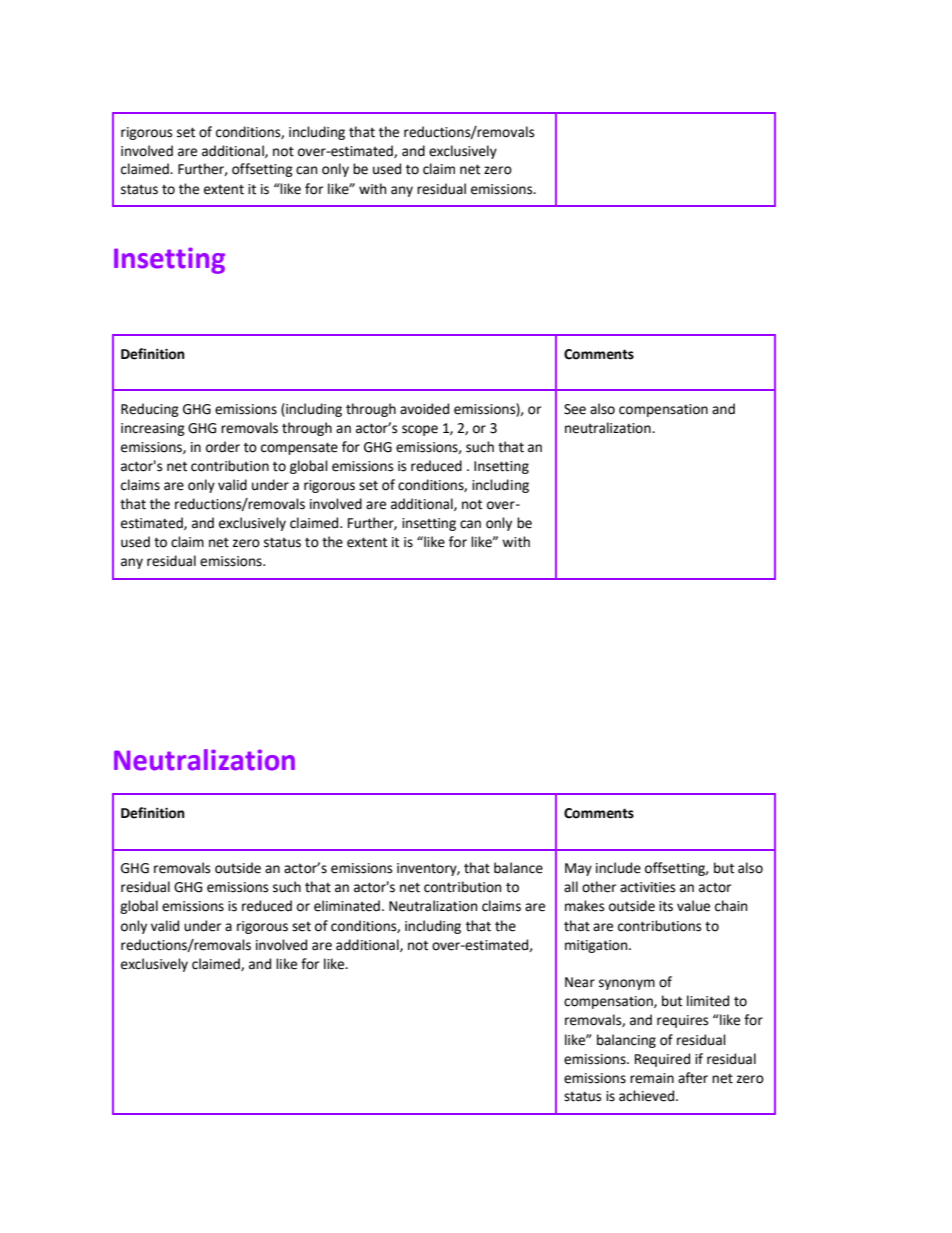 This screenshot has width=952, height=1233. I want to click on compensate, so click(299, 448).
